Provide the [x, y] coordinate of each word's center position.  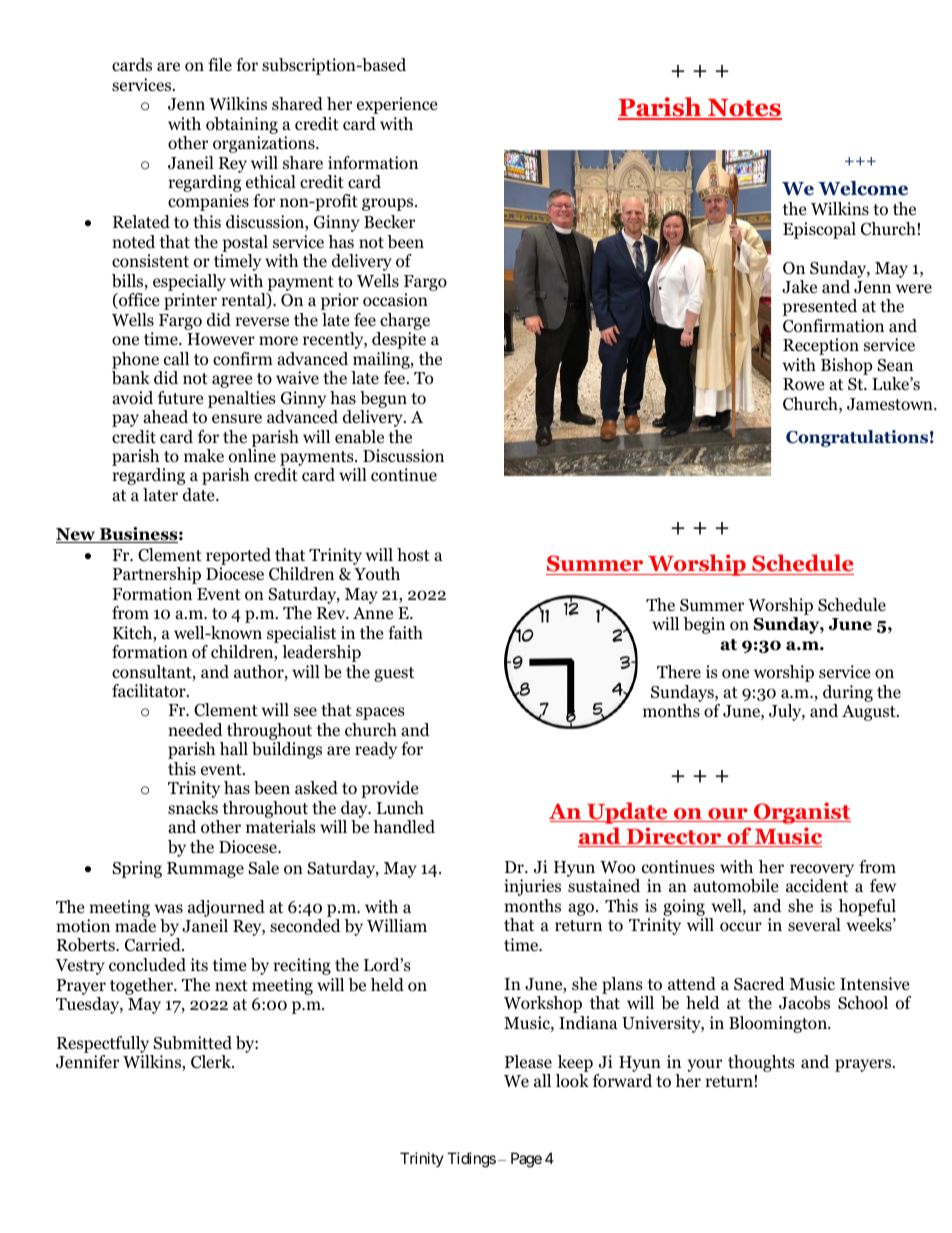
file [220, 64]
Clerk [212, 1062]
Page [526, 1160]
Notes [744, 109]
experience [397, 105]
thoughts [761, 1063]
